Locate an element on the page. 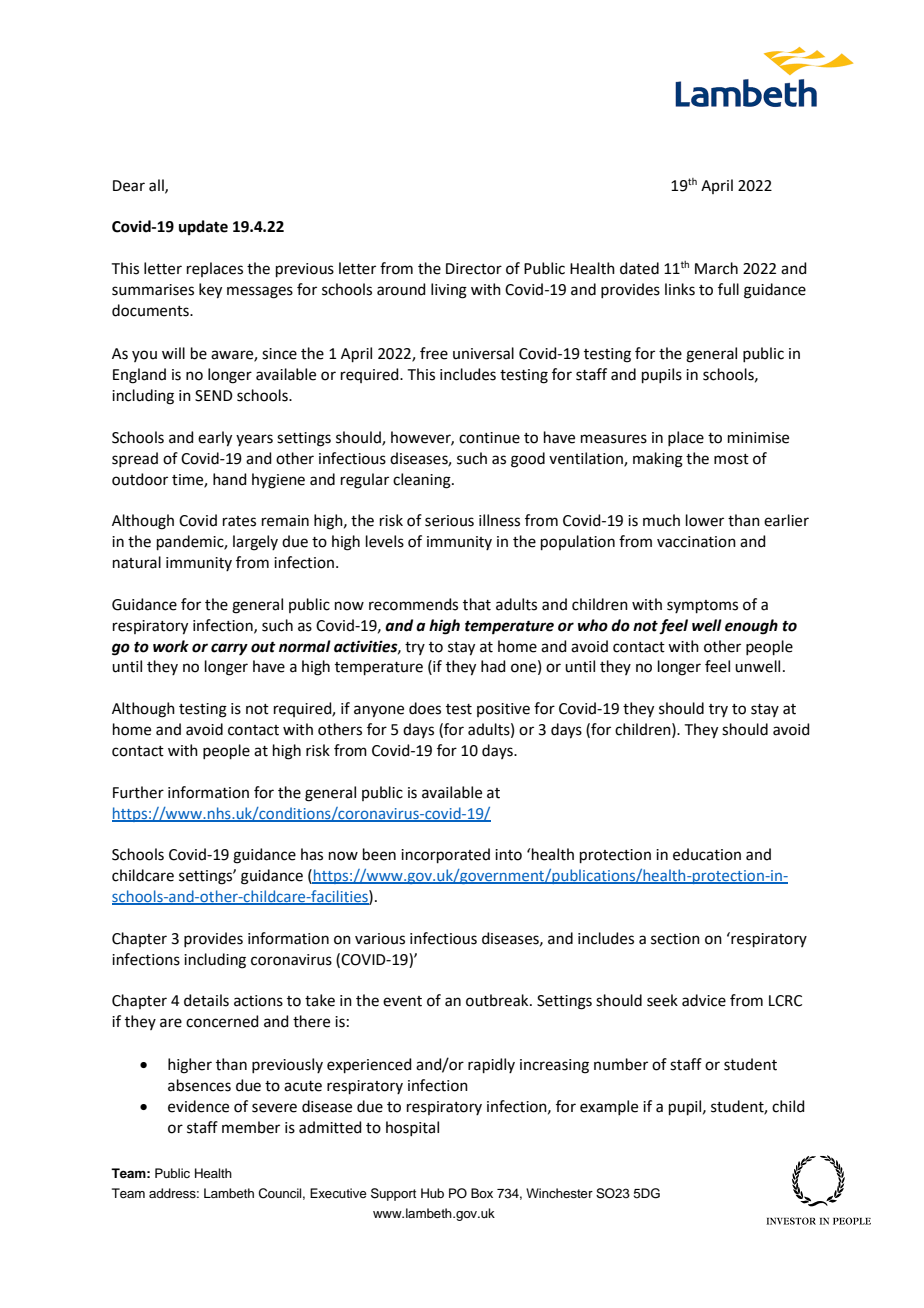  details is located at coordinates (206, 1000).
